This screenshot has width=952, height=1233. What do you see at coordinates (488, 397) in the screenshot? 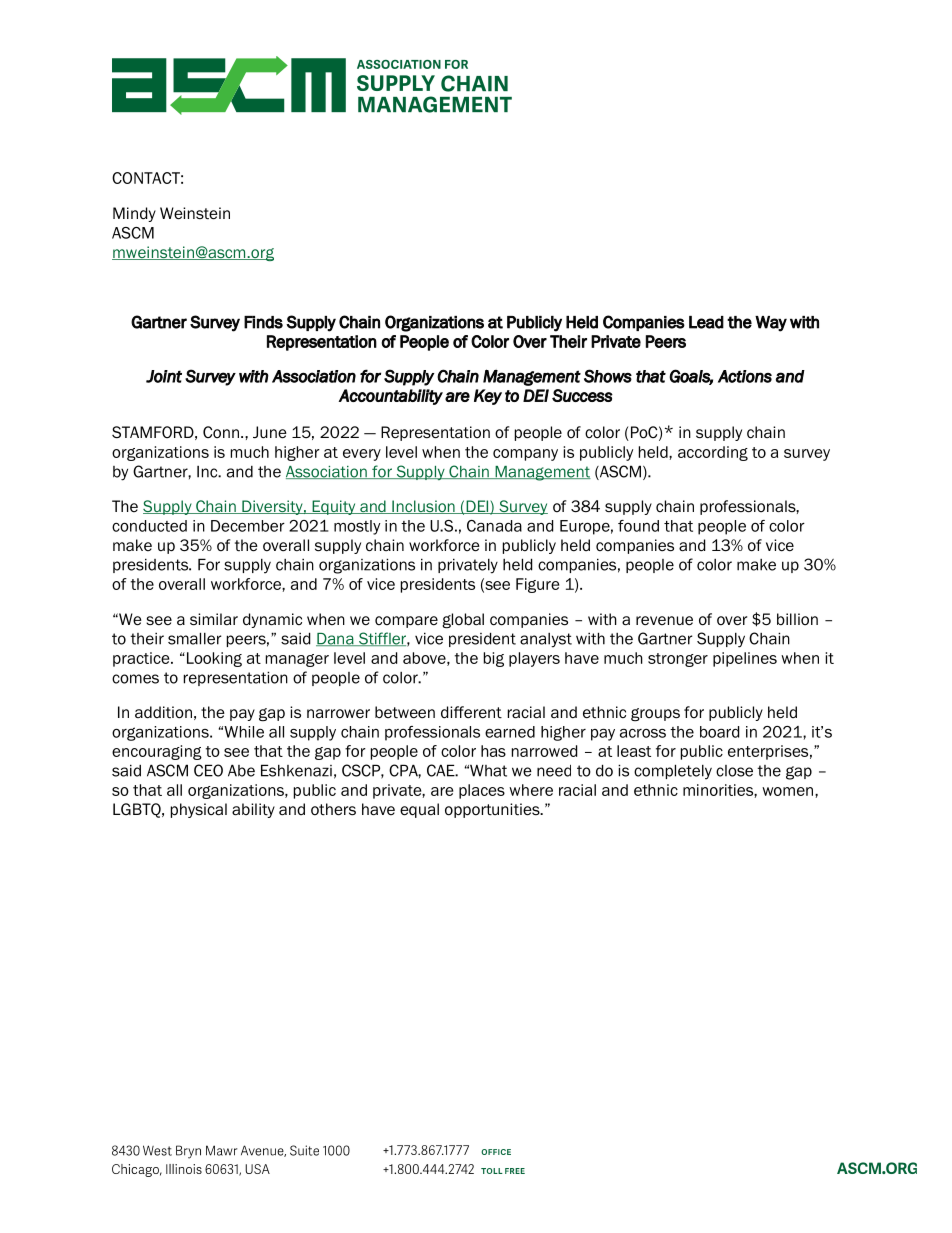
I see `Key` at bounding box center [488, 397].
